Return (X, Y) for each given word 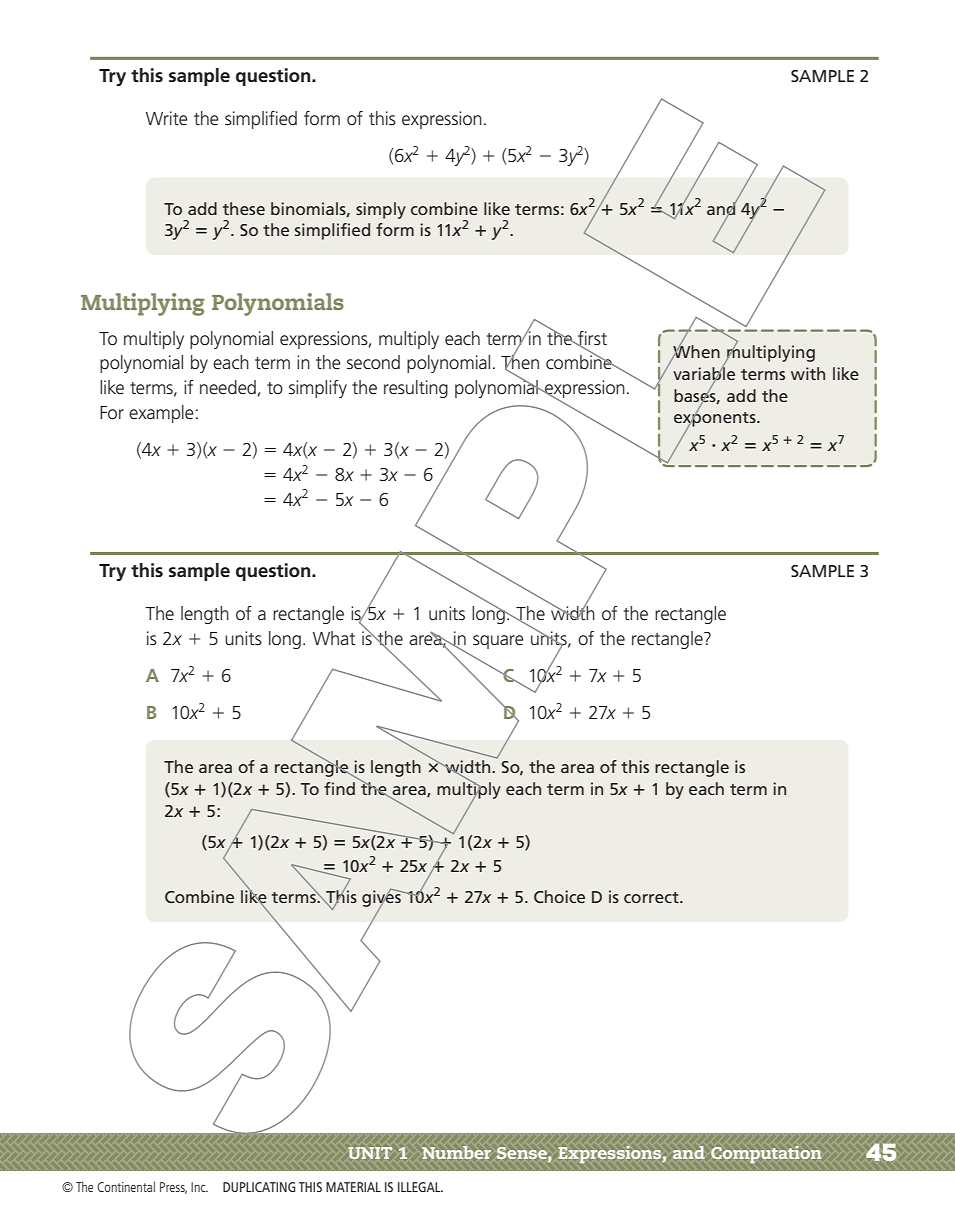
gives (382, 899)
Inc (199, 1187)
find (339, 788)
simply (381, 210)
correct (652, 897)
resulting (416, 389)
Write (167, 118)
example (161, 414)
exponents (716, 419)
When (695, 352)
